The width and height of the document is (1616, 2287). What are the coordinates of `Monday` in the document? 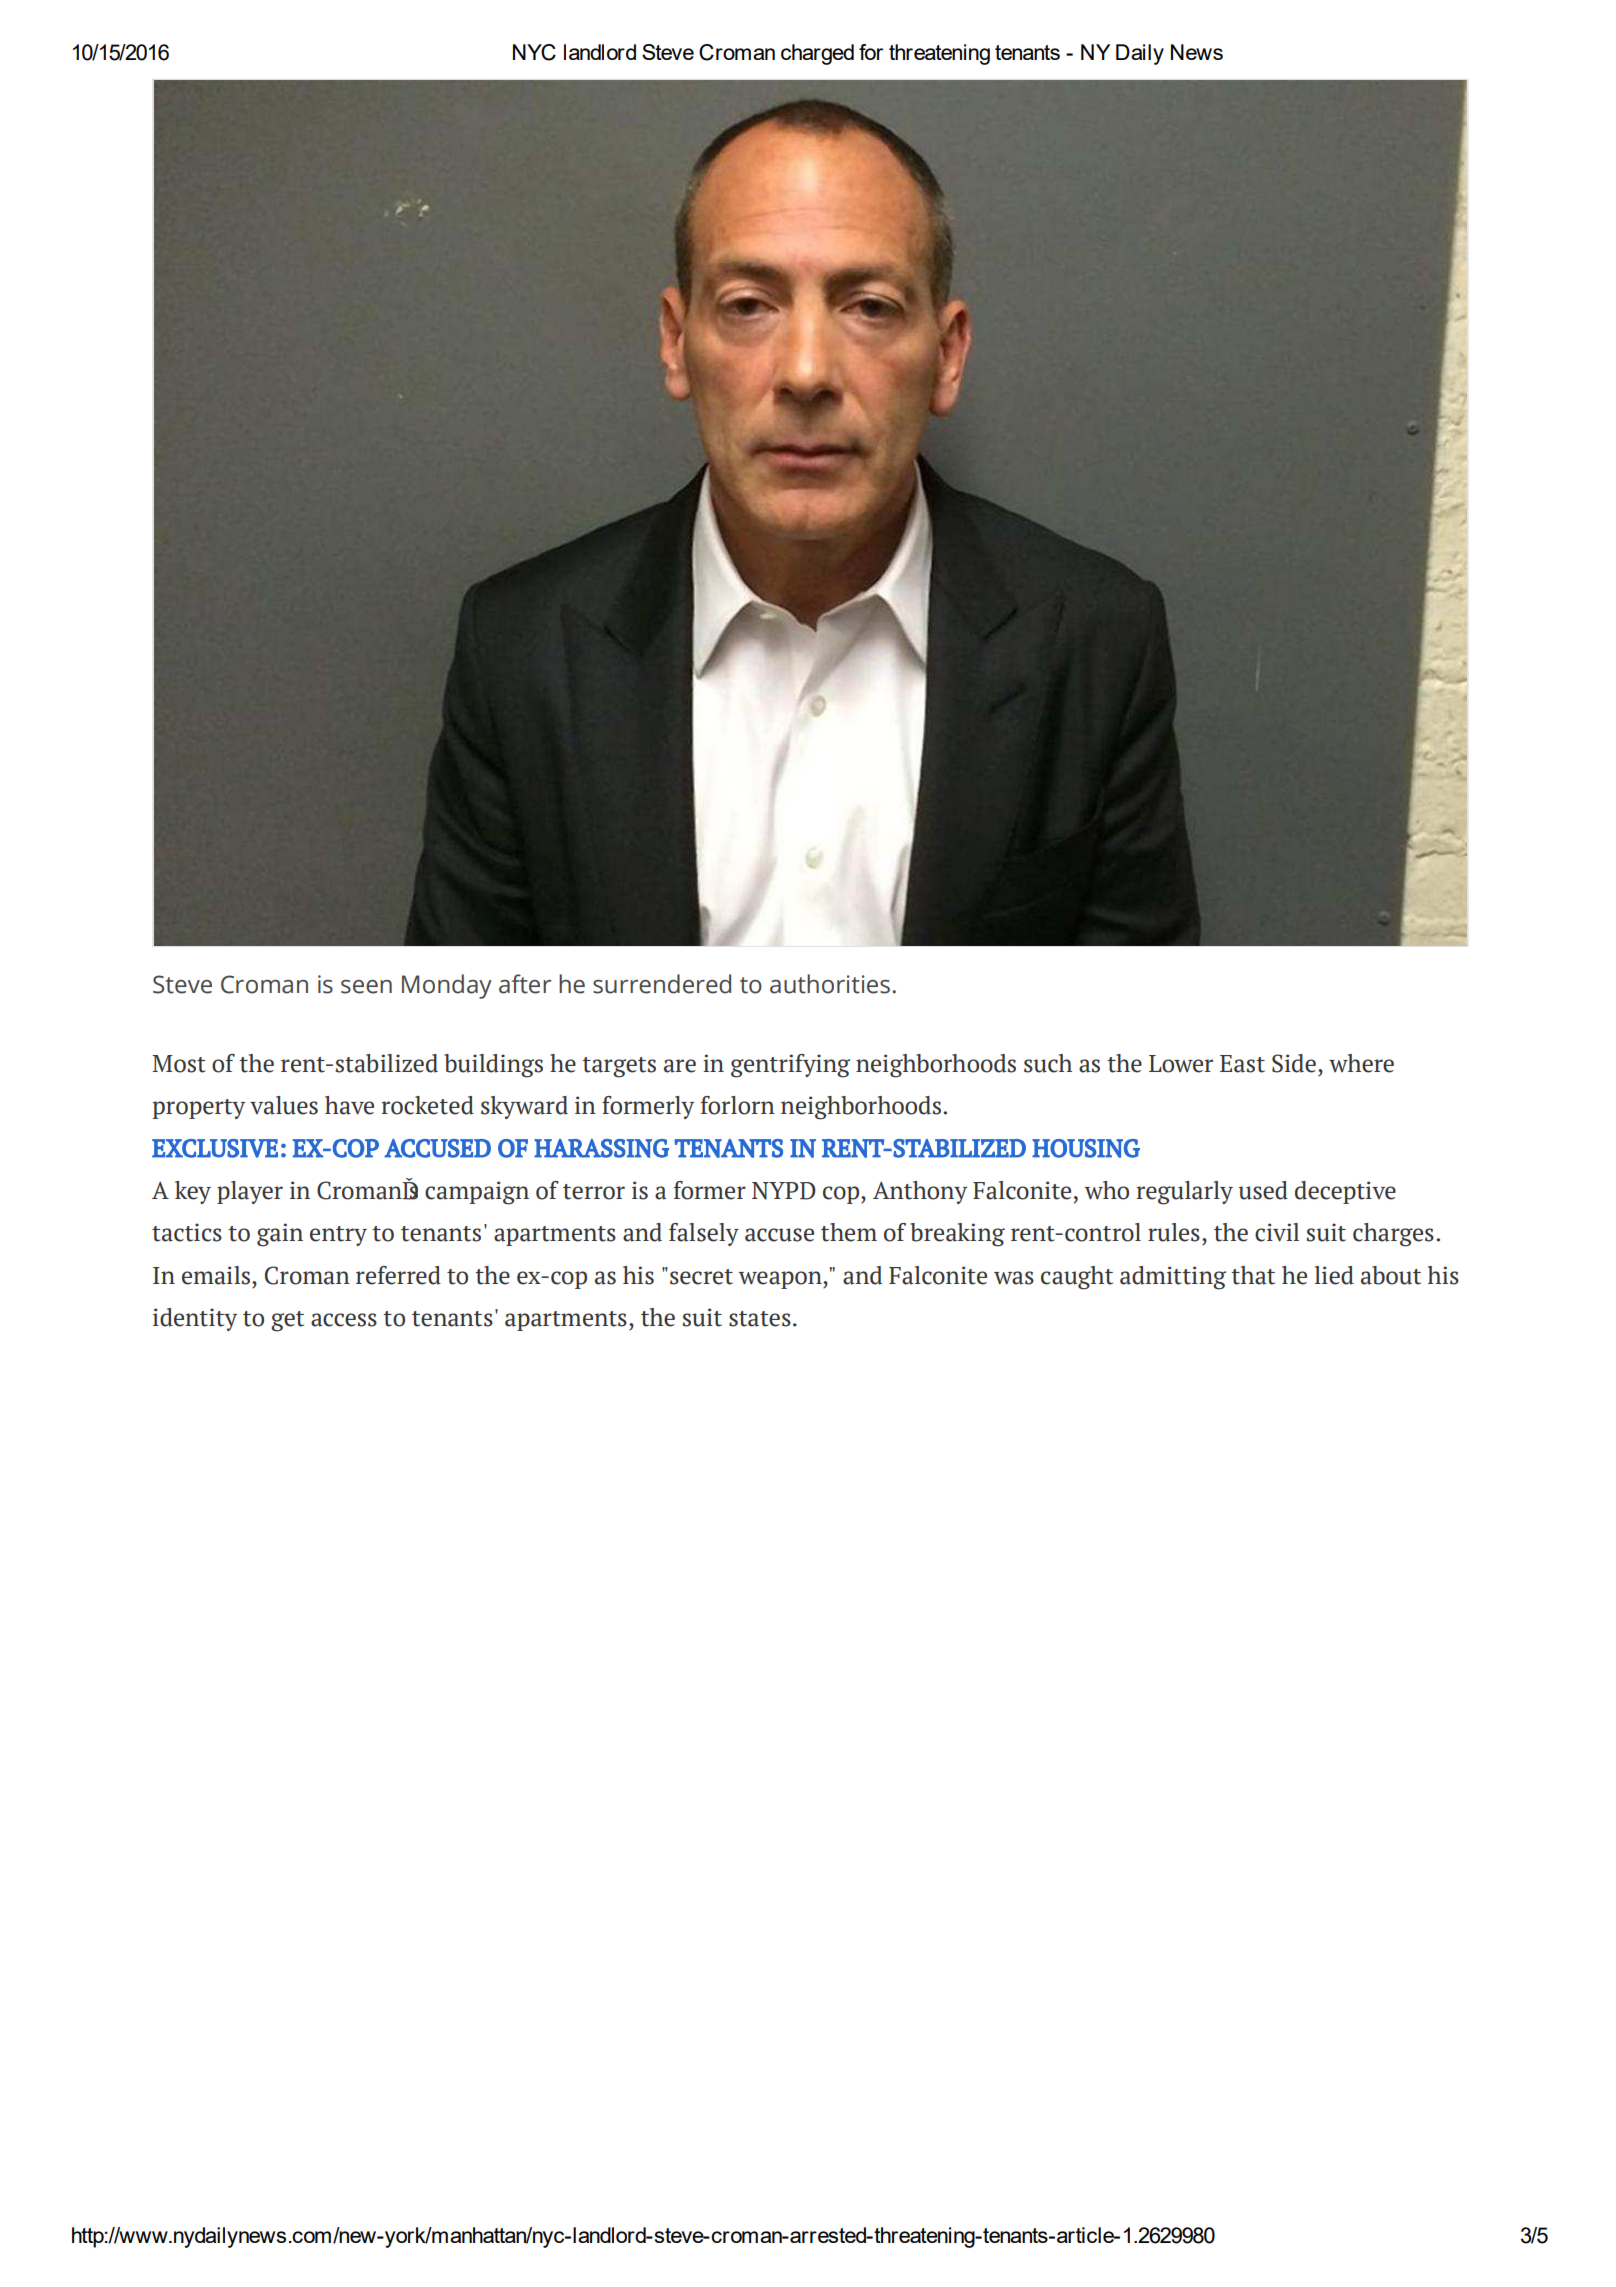 It's located at (447, 986).
